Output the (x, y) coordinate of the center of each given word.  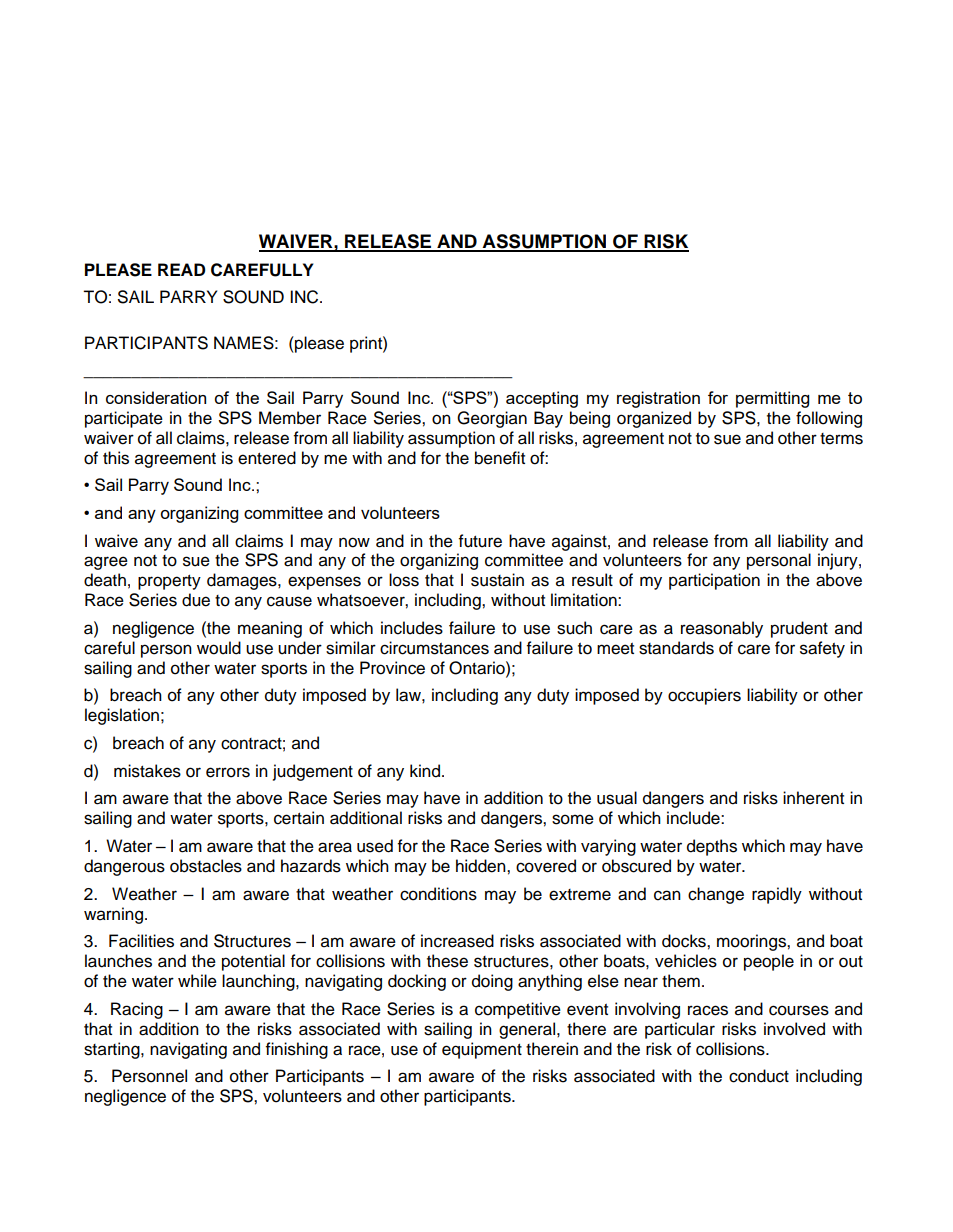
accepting (542, 399)
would (219, 648)
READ (181, 269)
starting (113, 1050)
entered (267, 458)
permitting (772, 399)
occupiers (704, 696)
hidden (482, 866)
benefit (500, 458)
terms (841, 439)
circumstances (434, 648)
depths (712, 847)
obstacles (206, 866)
